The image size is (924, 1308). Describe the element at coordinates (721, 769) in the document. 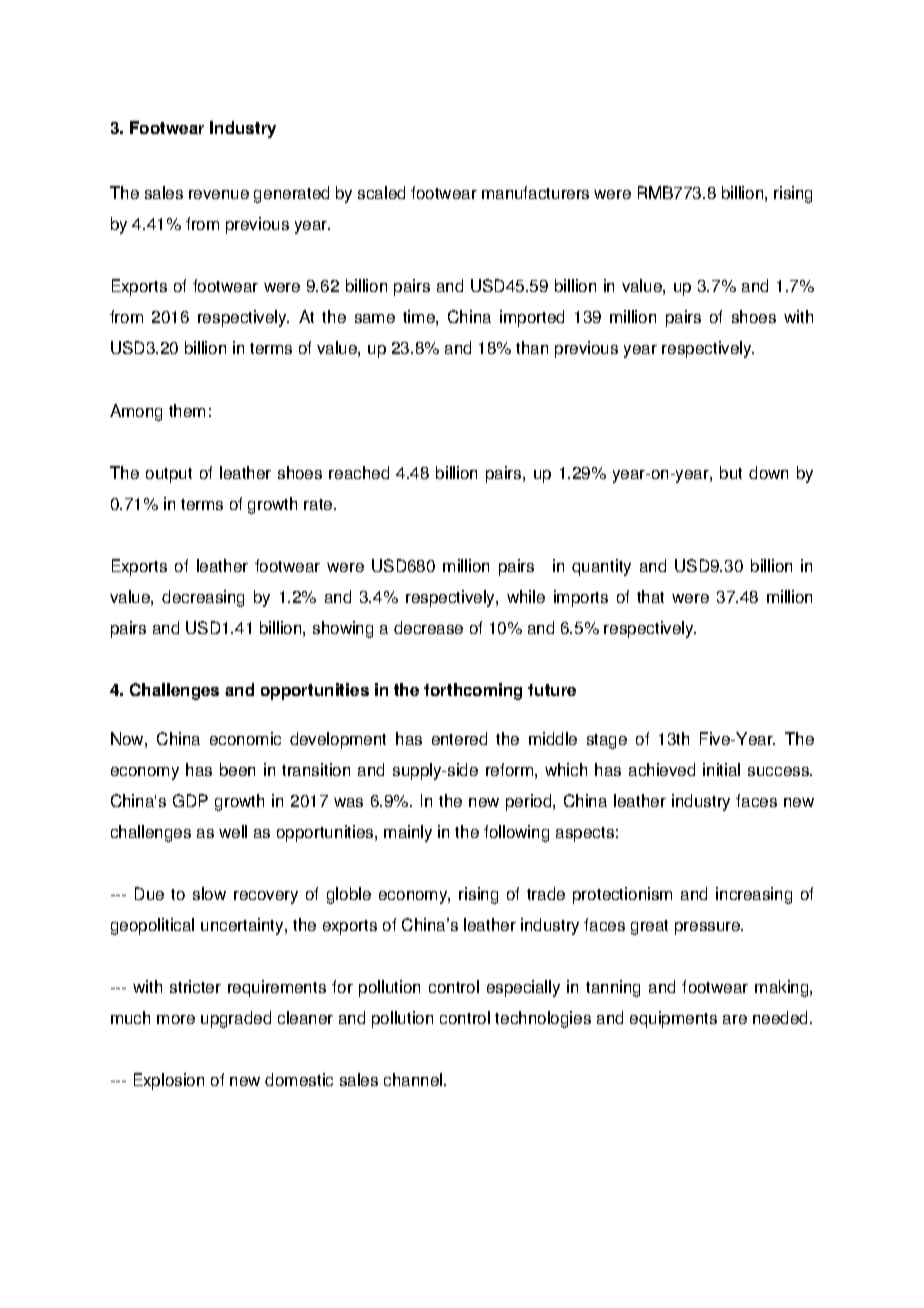

I see `initial` at that location.
